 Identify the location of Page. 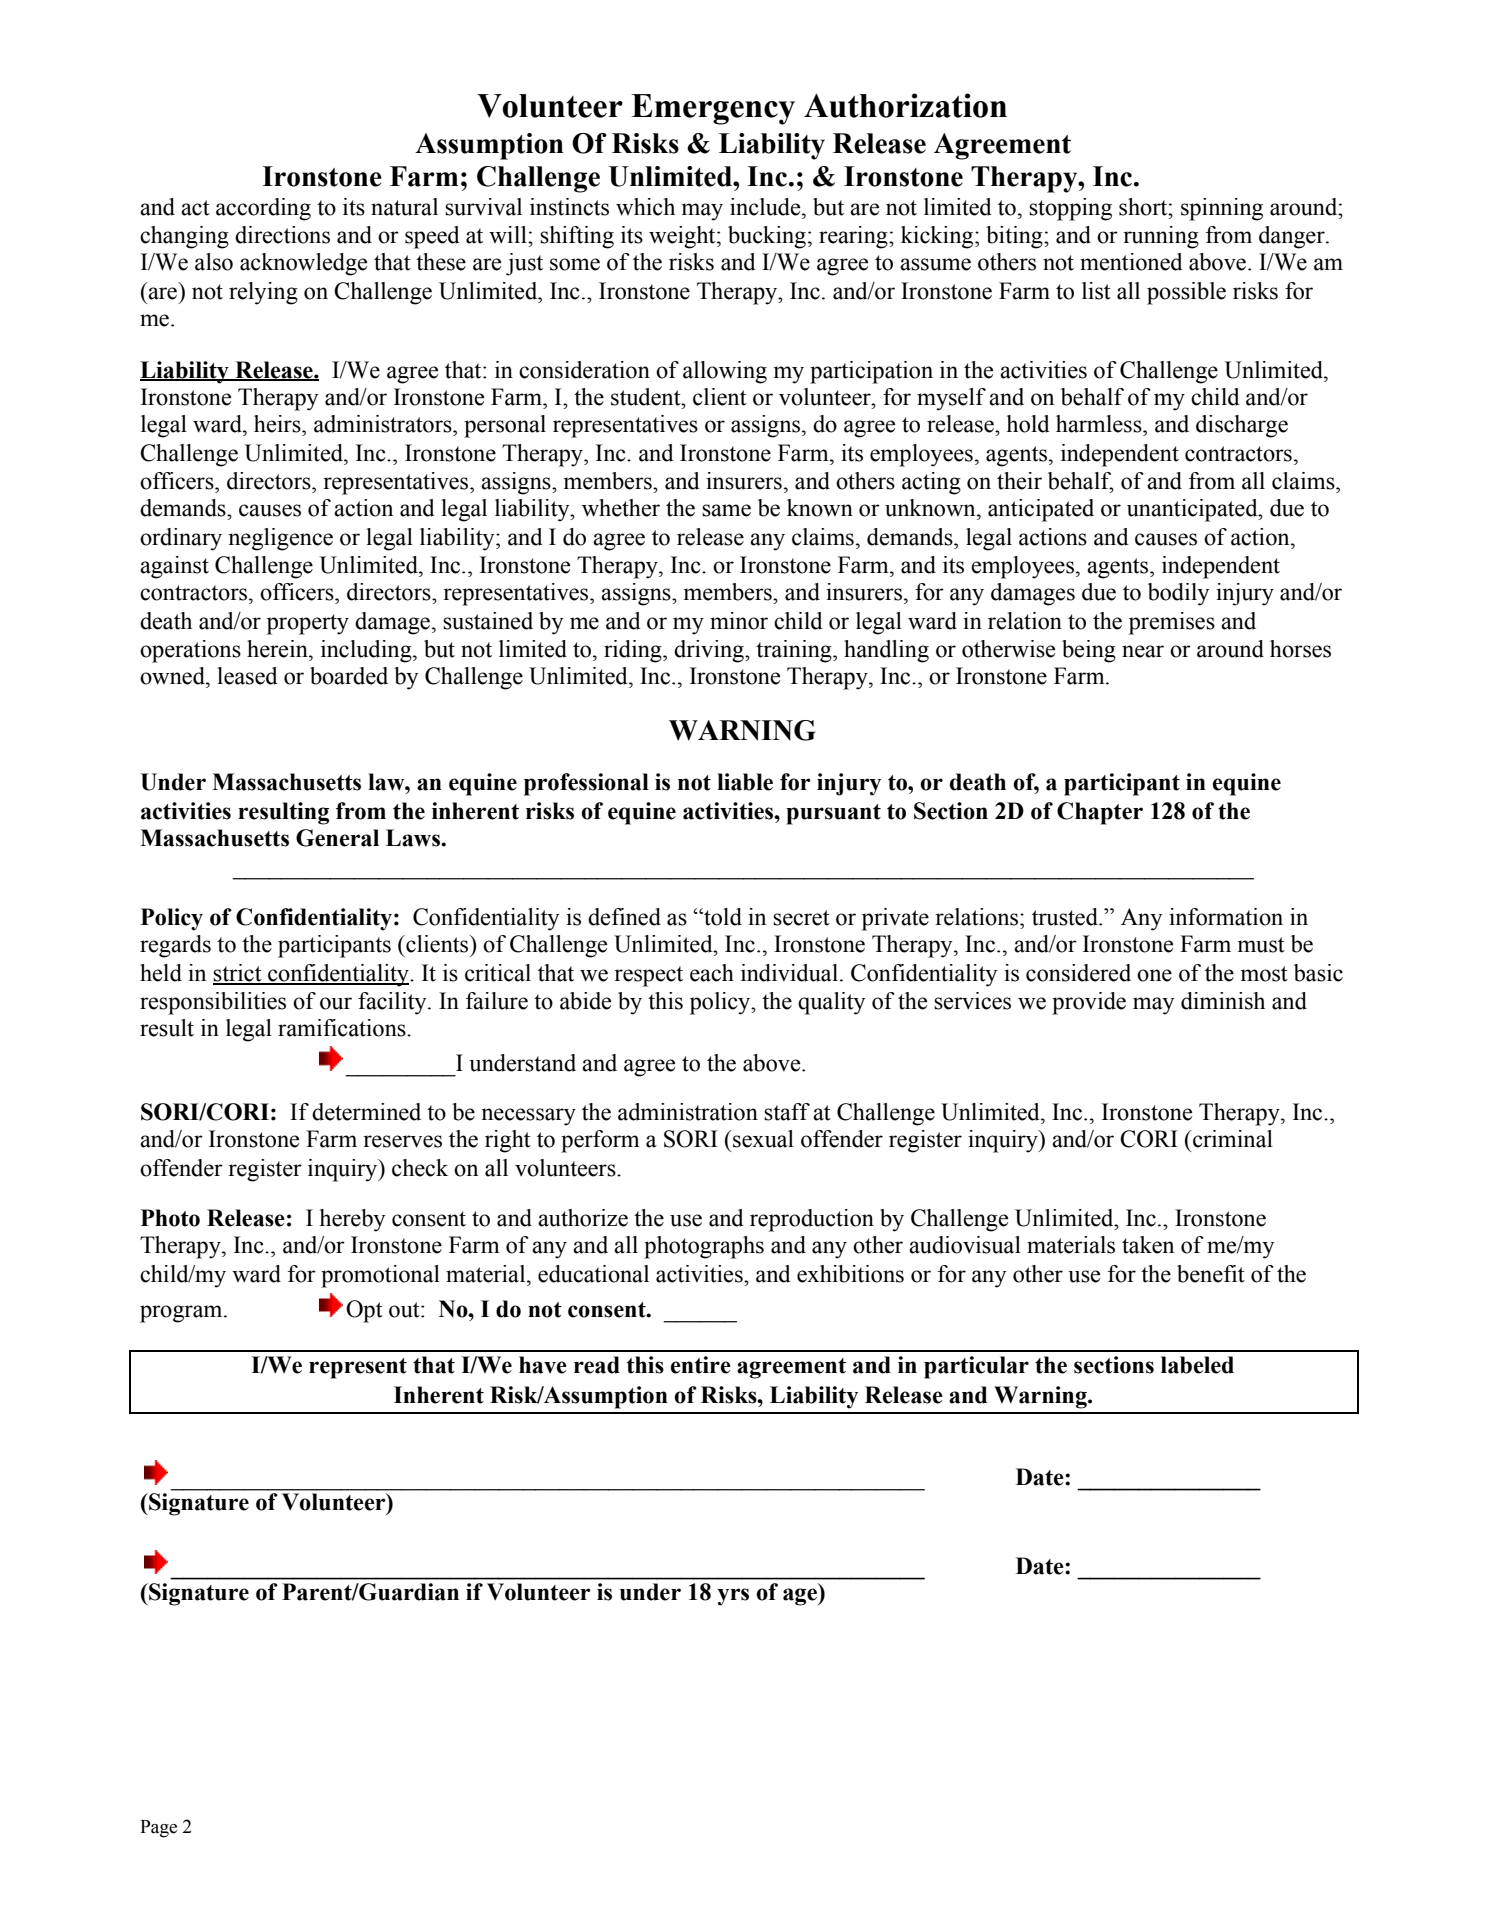
(158, 1829).
